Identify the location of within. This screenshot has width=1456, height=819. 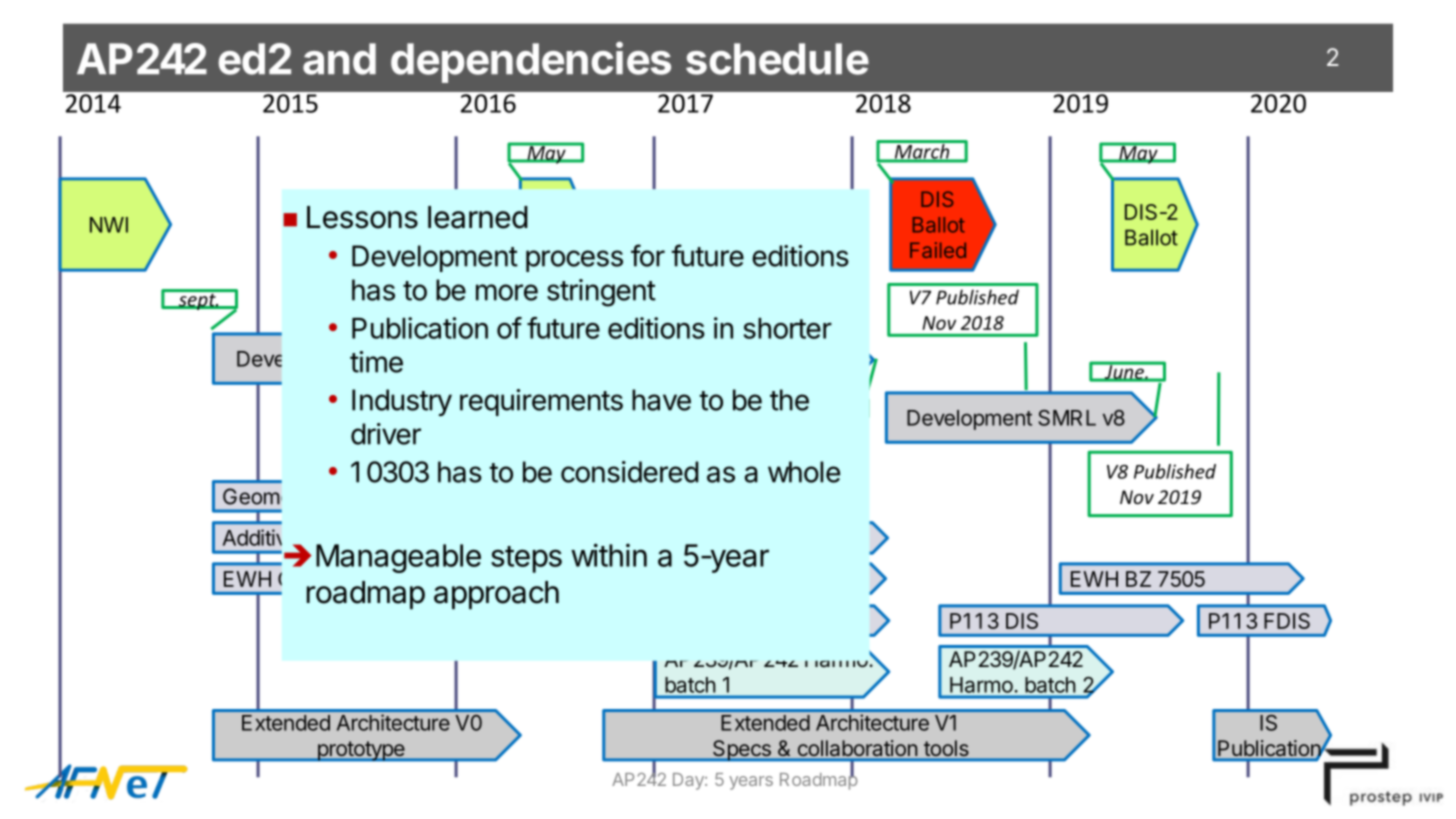
(609, 555).
